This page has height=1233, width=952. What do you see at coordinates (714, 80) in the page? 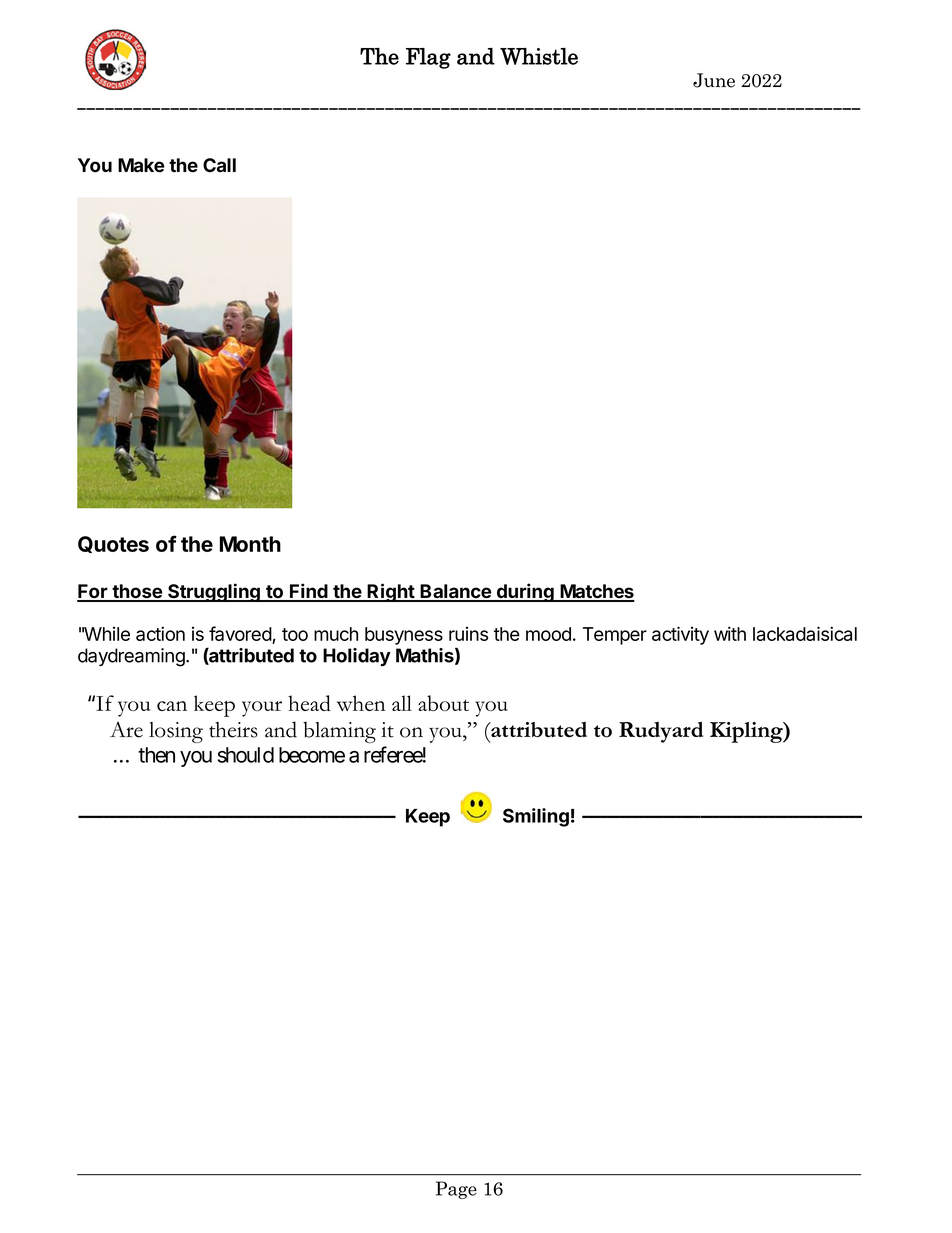
I see `June` at bounding box center [714, 80].
